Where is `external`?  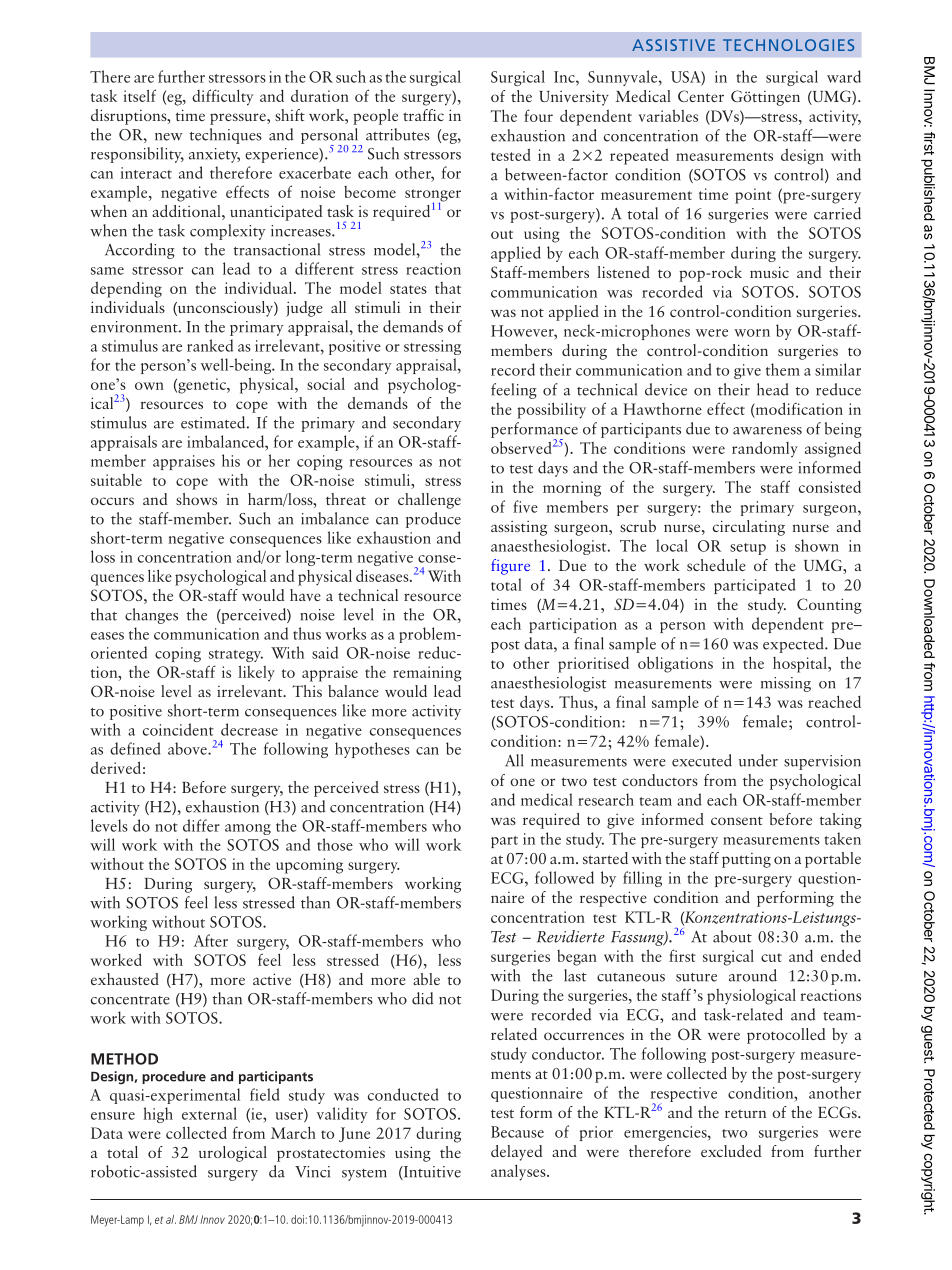
external is located at coordinates (209, 1113).
